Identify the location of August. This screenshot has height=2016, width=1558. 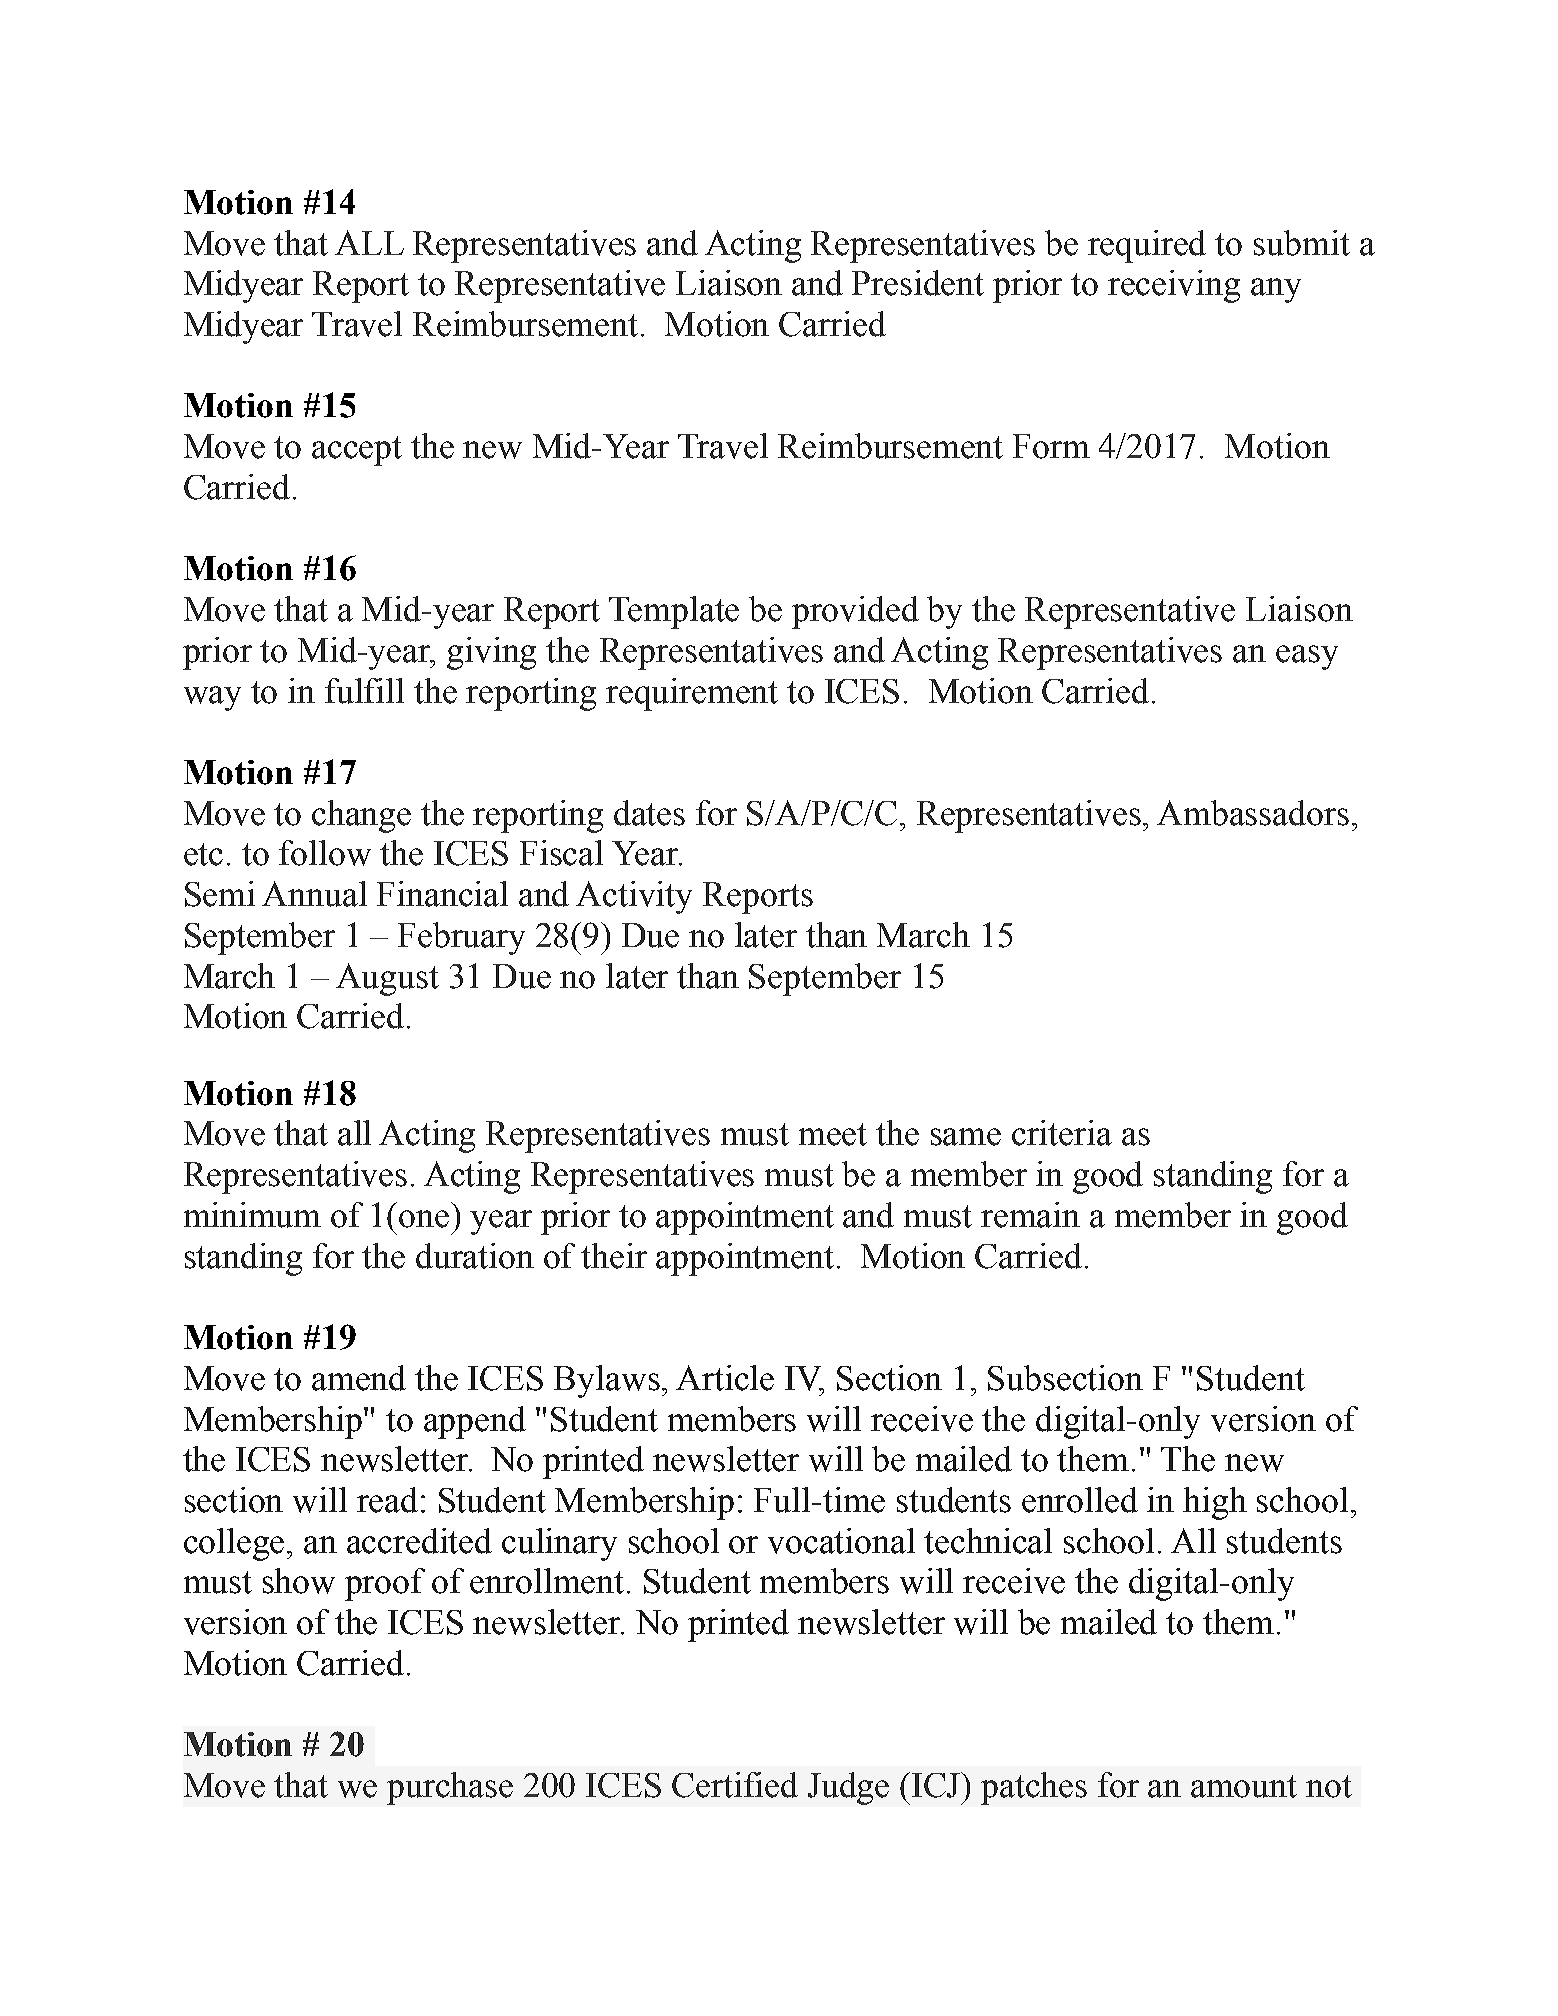
(387, 979).
